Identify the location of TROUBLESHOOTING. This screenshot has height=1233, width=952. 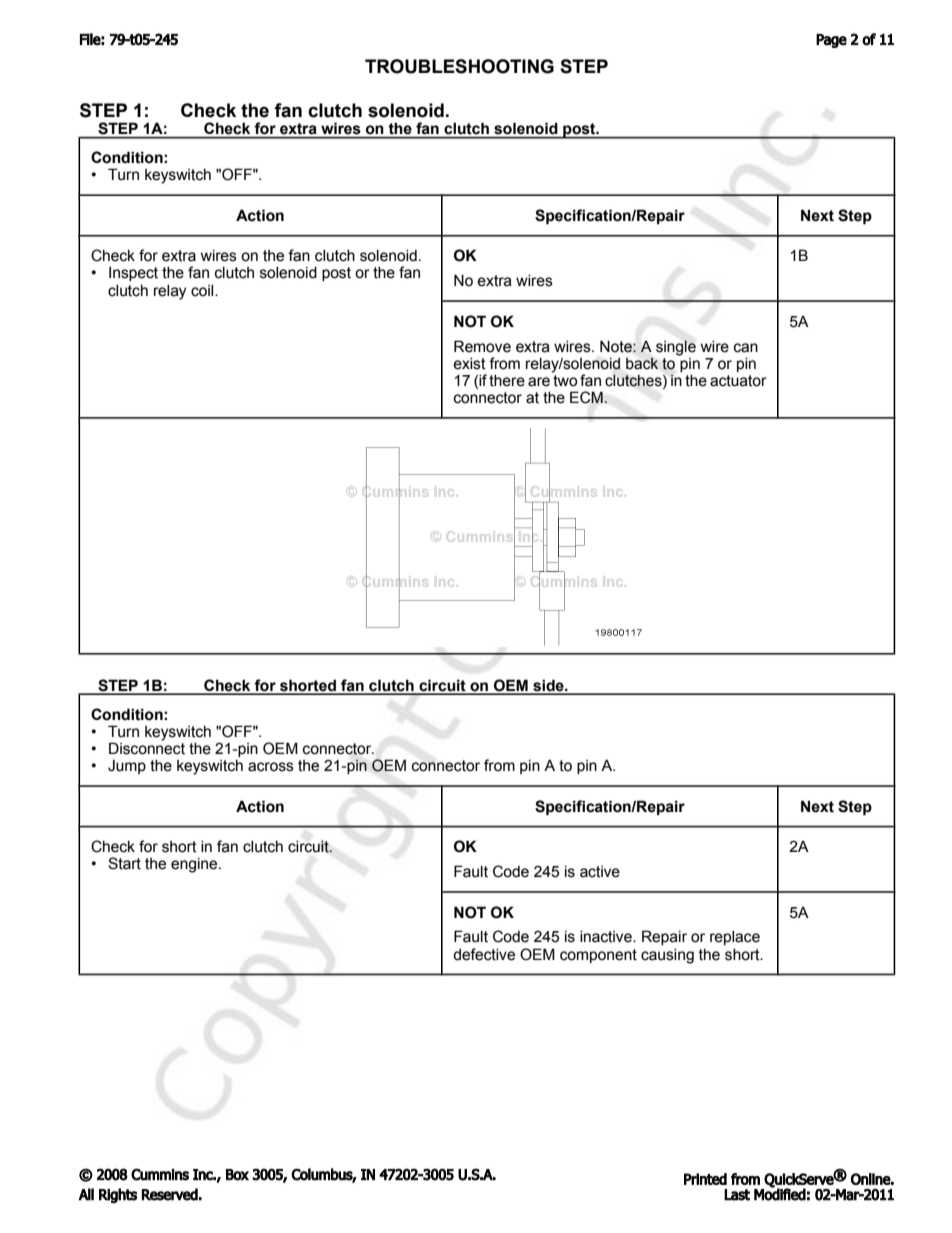
(459, 66).
